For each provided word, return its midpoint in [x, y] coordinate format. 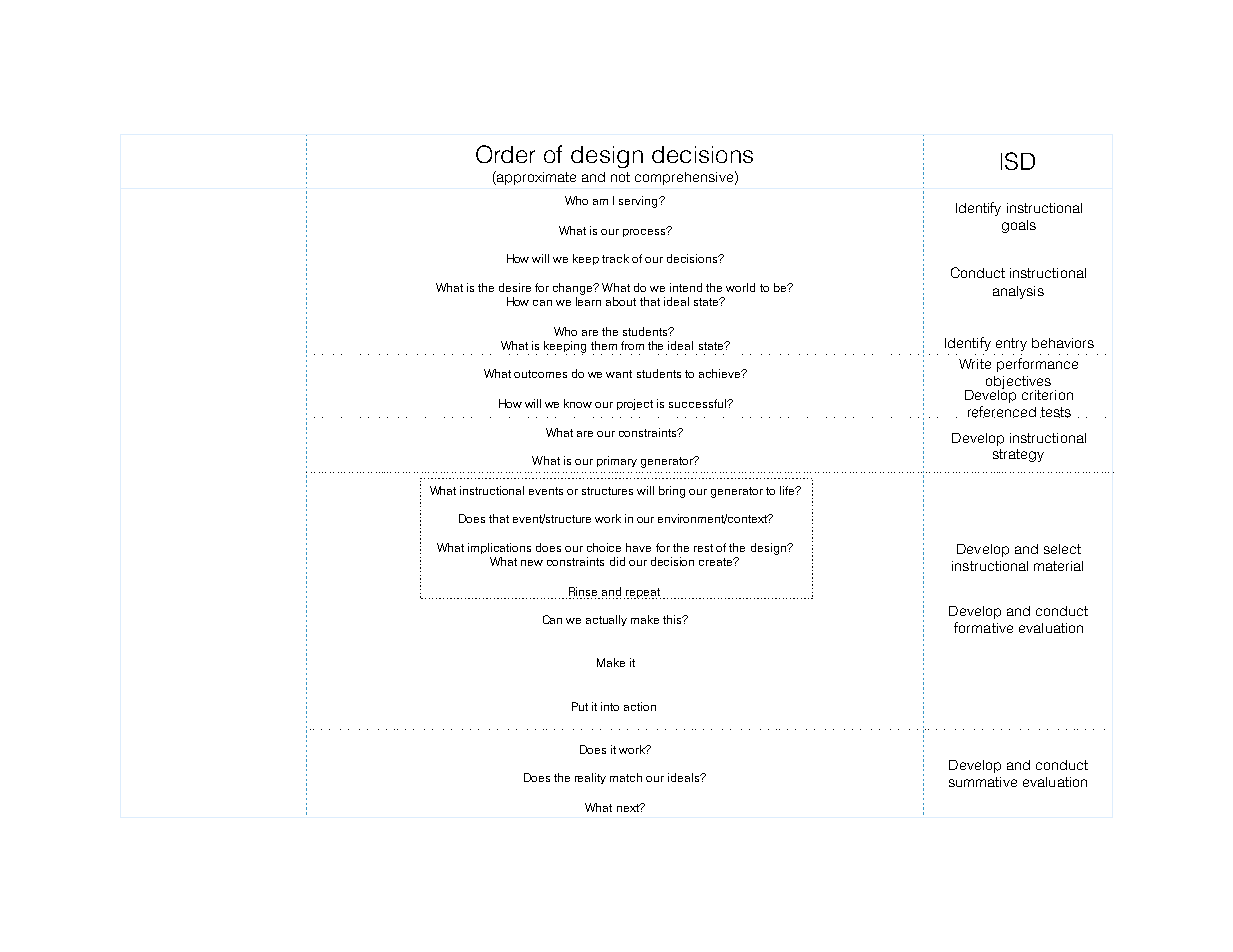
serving [639, 202]
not [620, 177]
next [629, 808]
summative [983, 782]
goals [1019, 226]
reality [590, 778]
